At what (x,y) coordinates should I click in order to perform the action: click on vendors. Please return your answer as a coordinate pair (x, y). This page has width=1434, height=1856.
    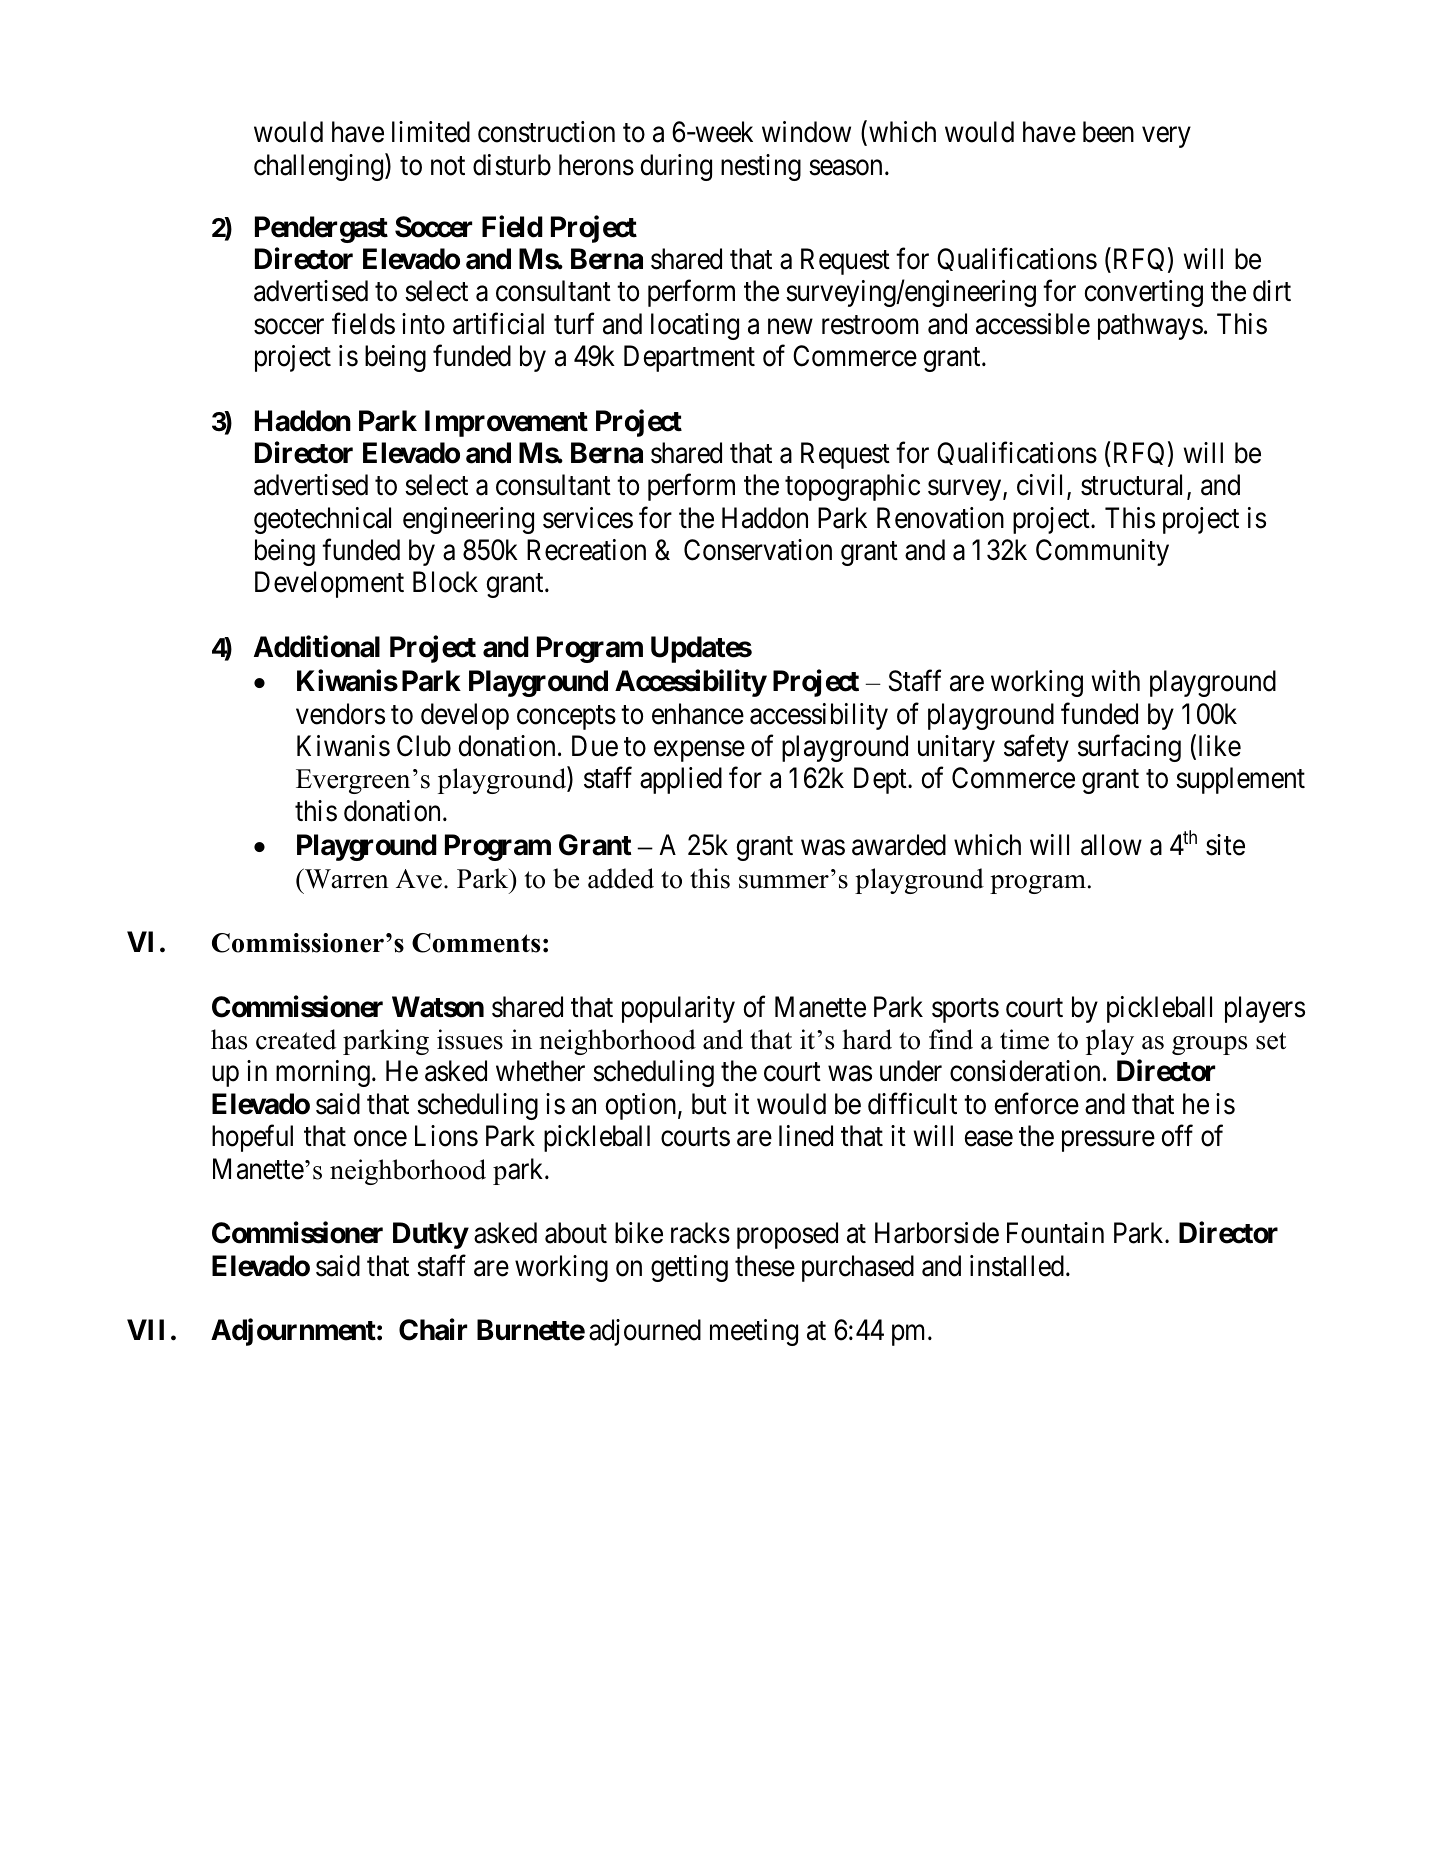
    Looking at the image, I should click on (340, 714).
